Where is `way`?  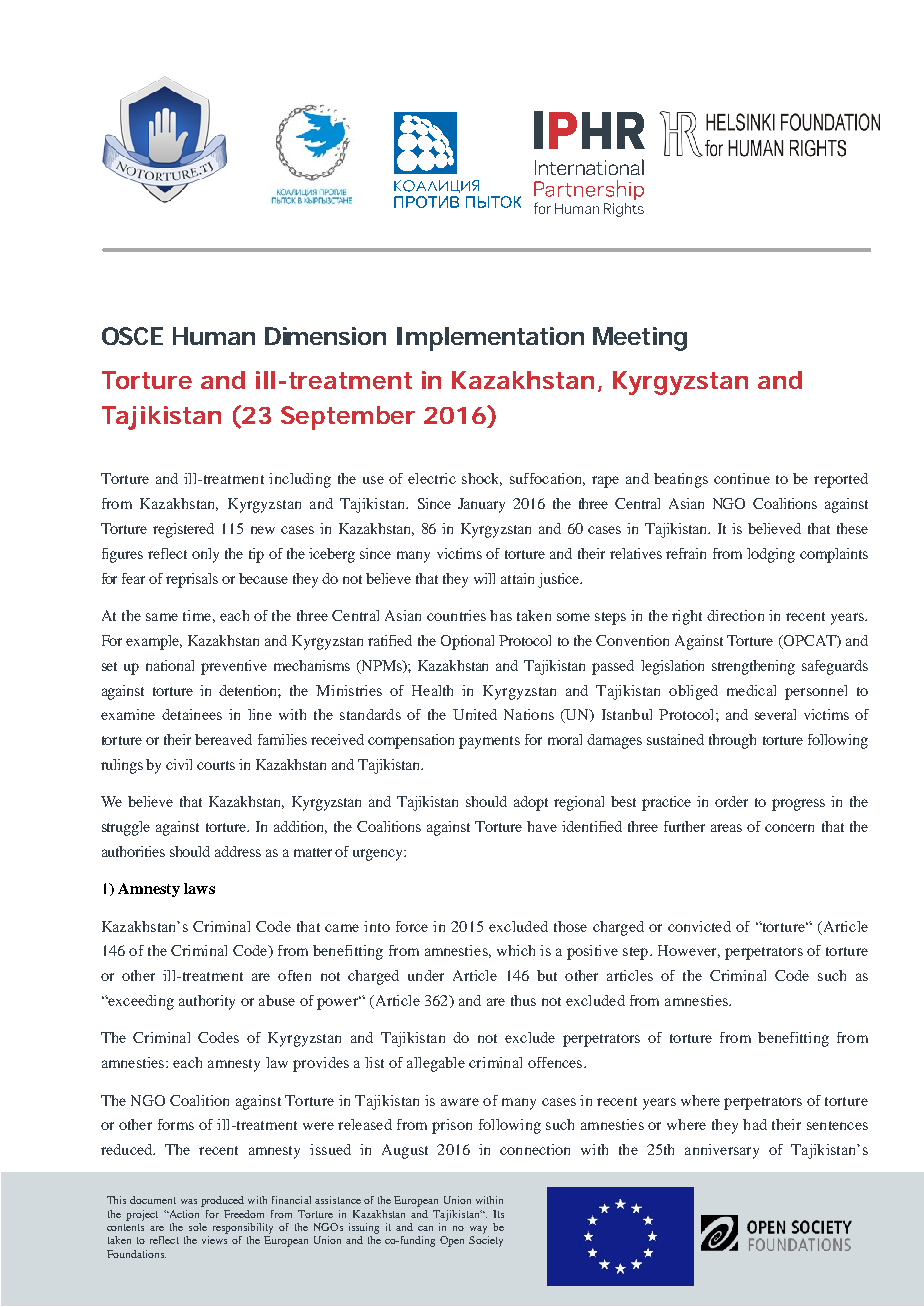 way is located at coordinates (478, 1230).
